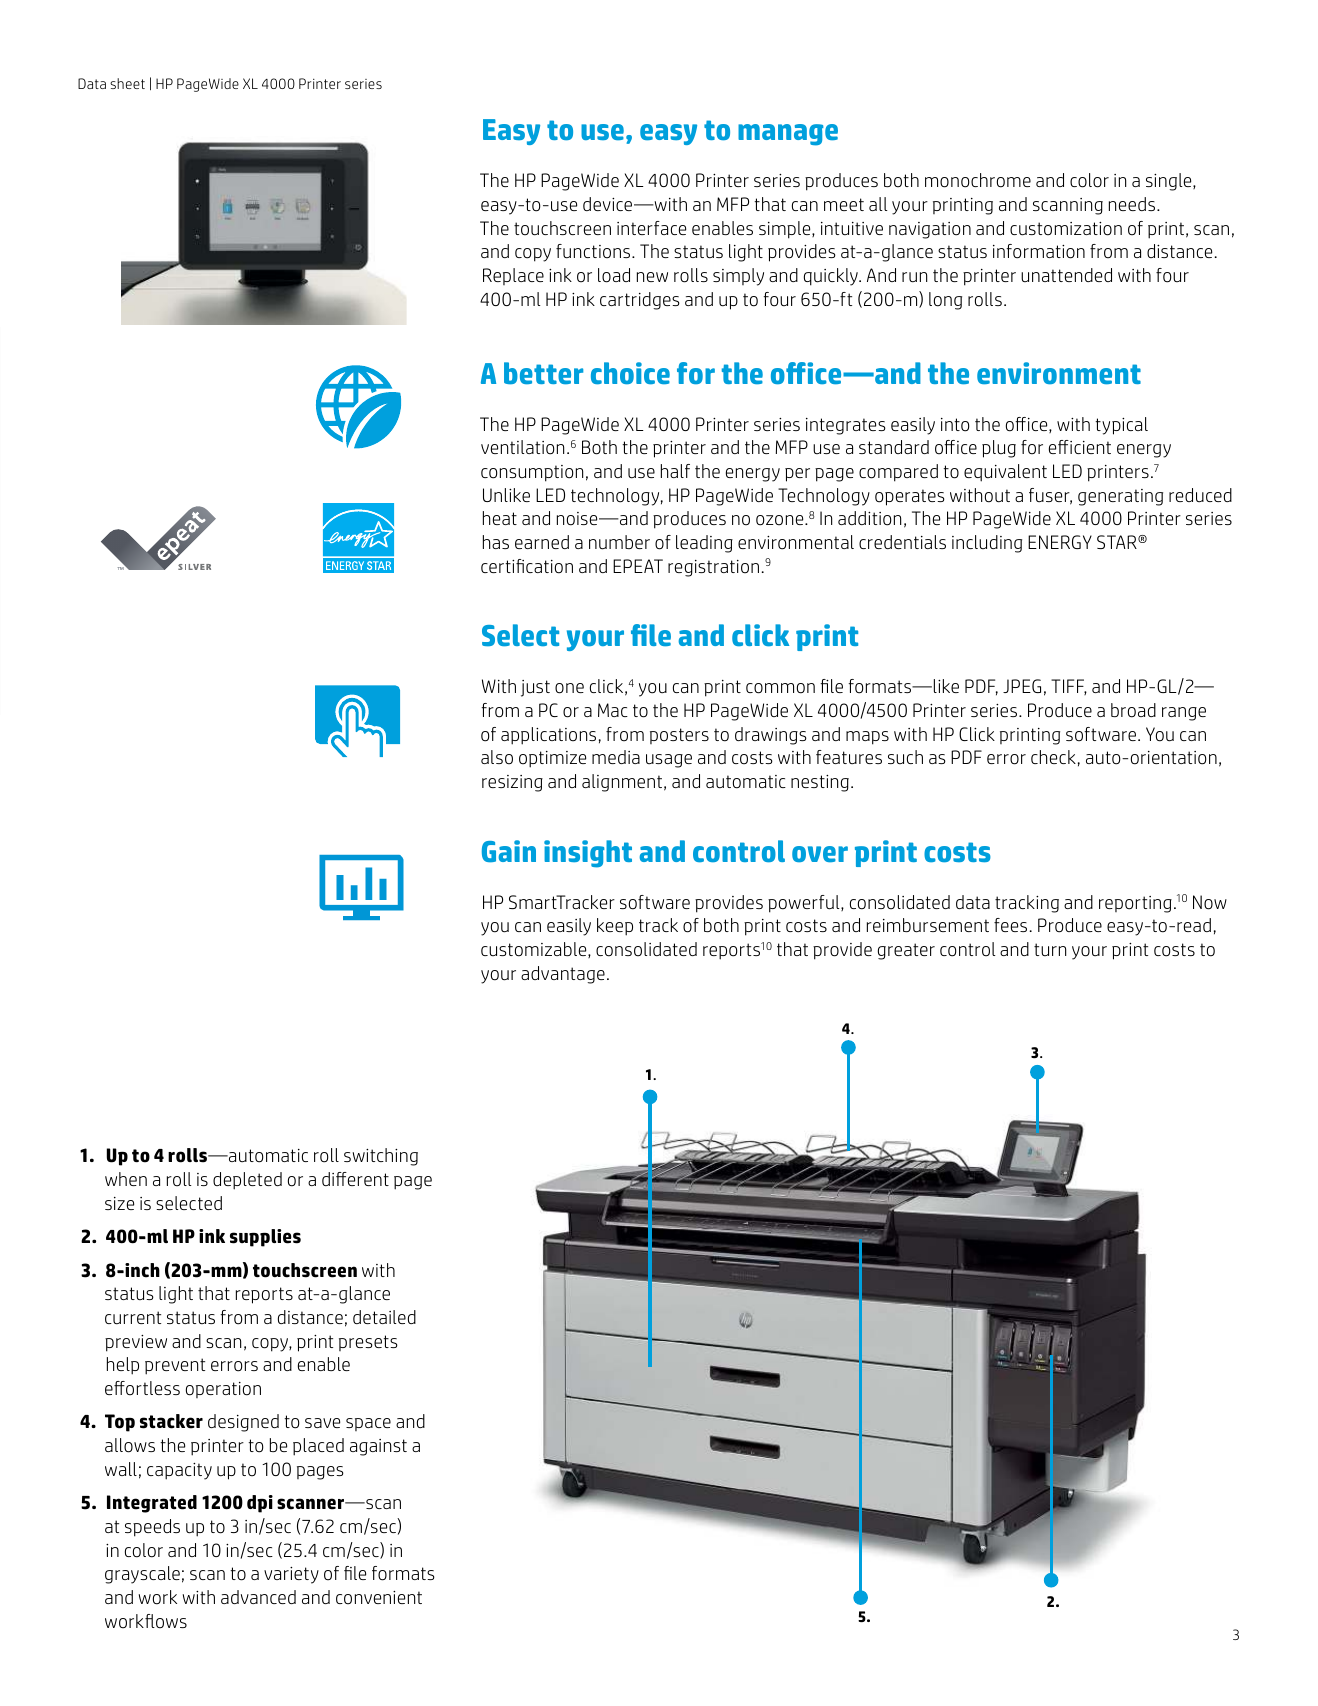 Image resolution: width=1318 pixels, height=1706 pixels. What do you see at coordinates (291, 1575) in the screenshot?
I see `variety` at bounding box center [291, 1575].
